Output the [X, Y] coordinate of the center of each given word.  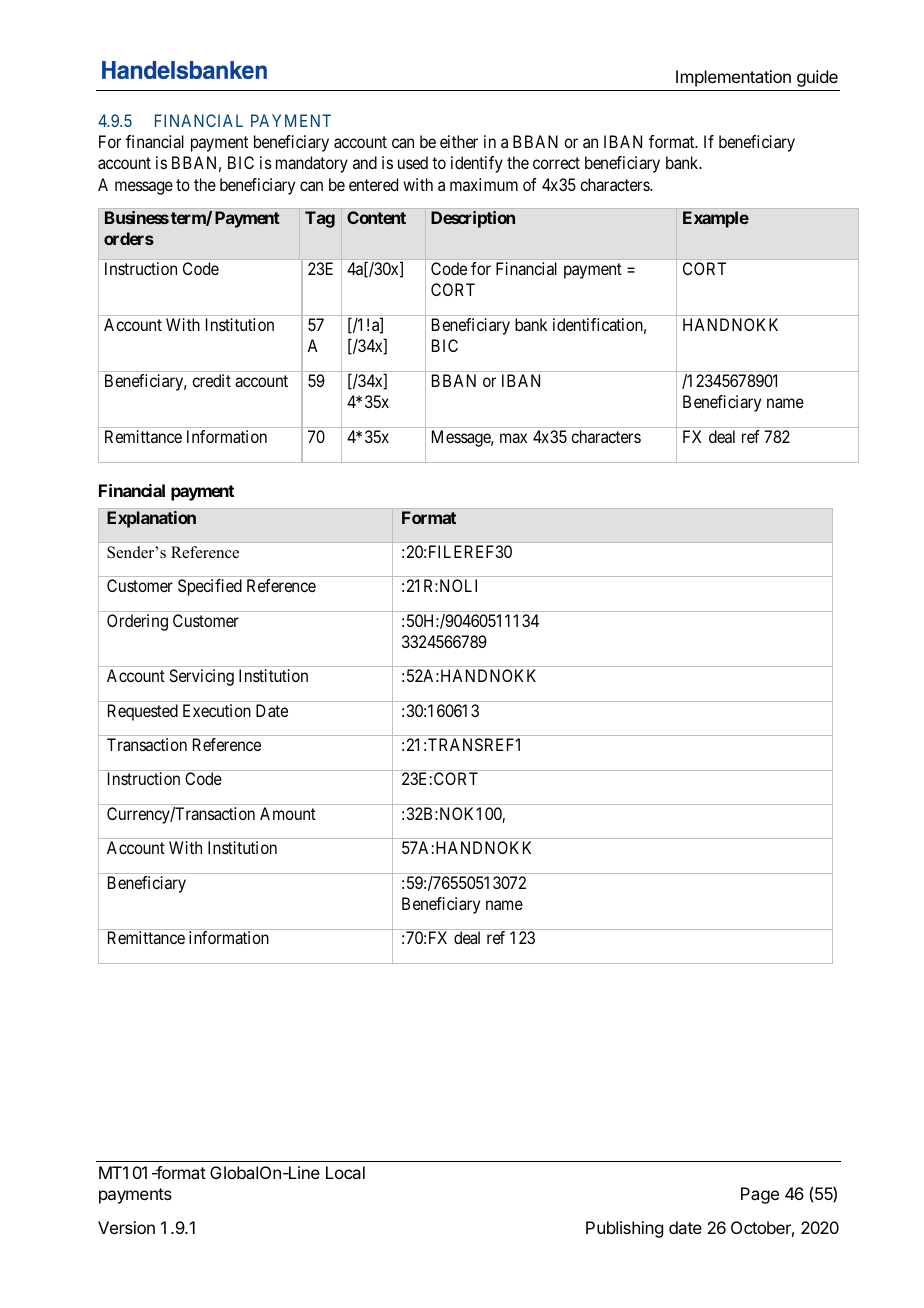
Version [126, 1227]
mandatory [312, 164]
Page [760, 1195]
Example [716, 219]
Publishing [624, 1229]
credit [211, 380]
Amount [288, 813]
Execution [217, 710]
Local [345, 1172]
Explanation [151, 519]
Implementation [733, 78]
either [459, 141]
